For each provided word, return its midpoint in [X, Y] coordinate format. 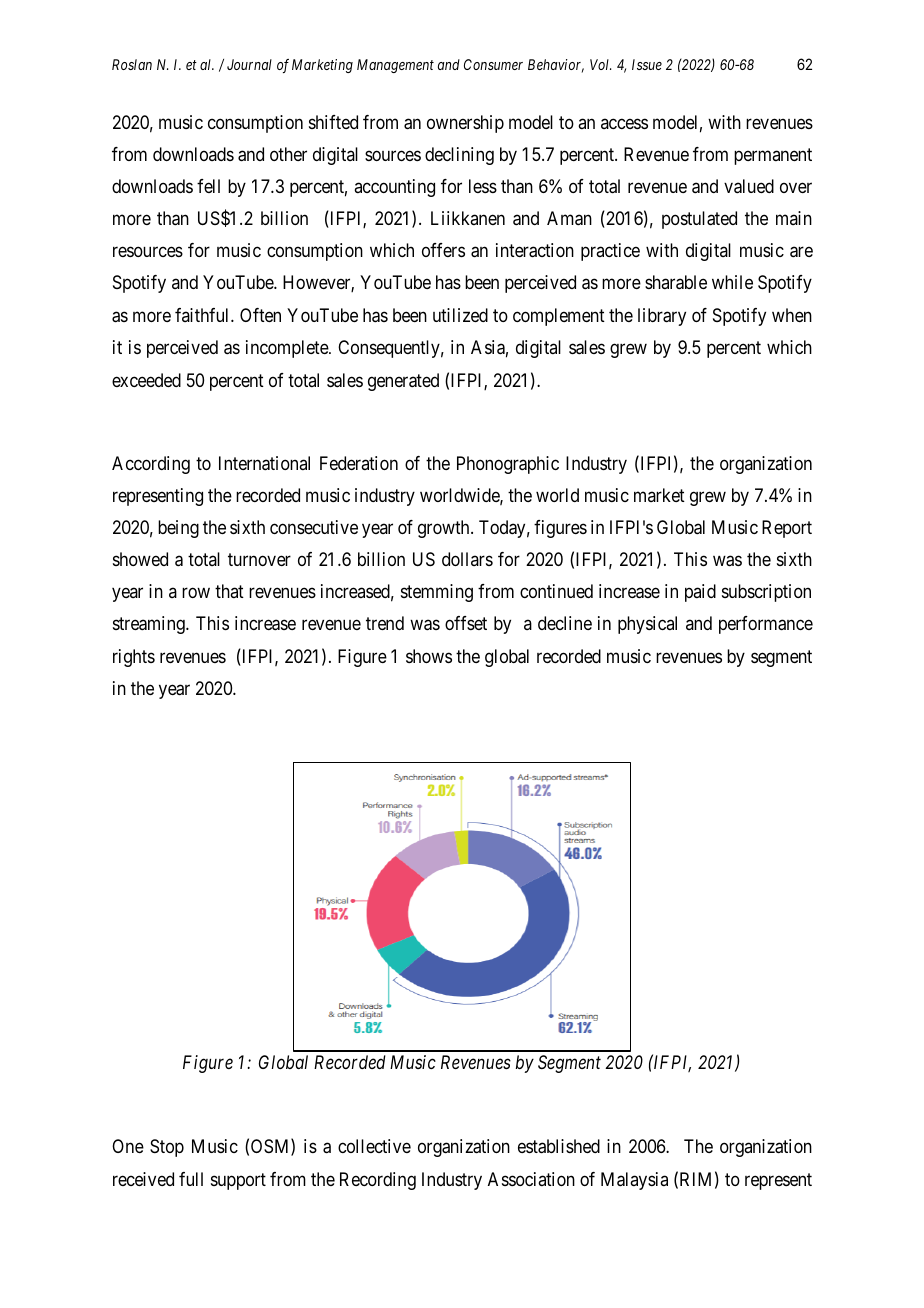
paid [700, 593]
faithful [203, 315]
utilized [460, 315]
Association [531, 1179]
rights [134, 658]
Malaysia [634, 1181]
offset [466, 623]
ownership [465, 124]
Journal [249, 64]
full [191, 1179]
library [662, 317]
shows [429, 656]
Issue [647, 64]
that [229, 591]
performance [766, 625]
